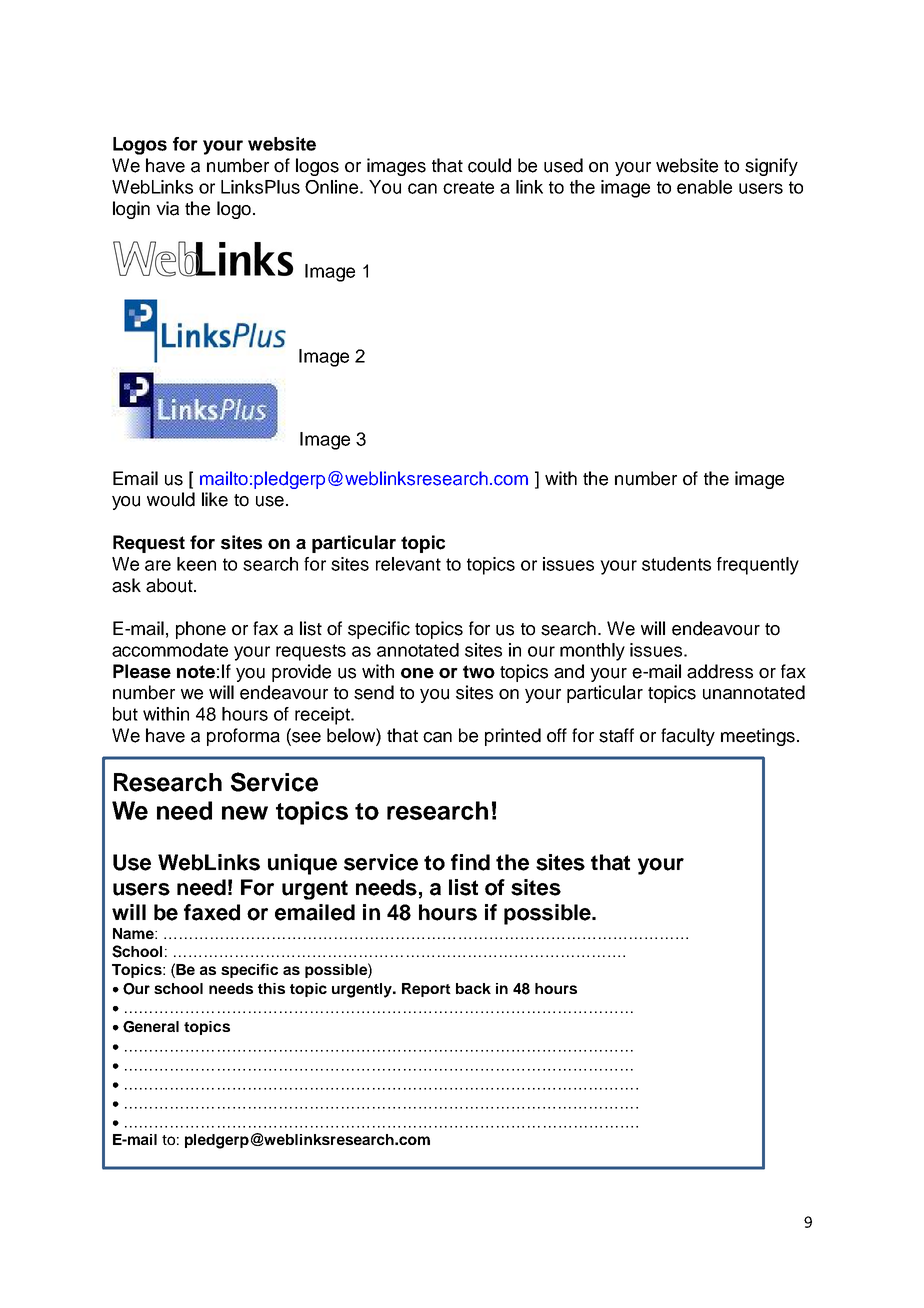 The image size is (924, 1308). I want to click on frequently, so click(758, 566).
